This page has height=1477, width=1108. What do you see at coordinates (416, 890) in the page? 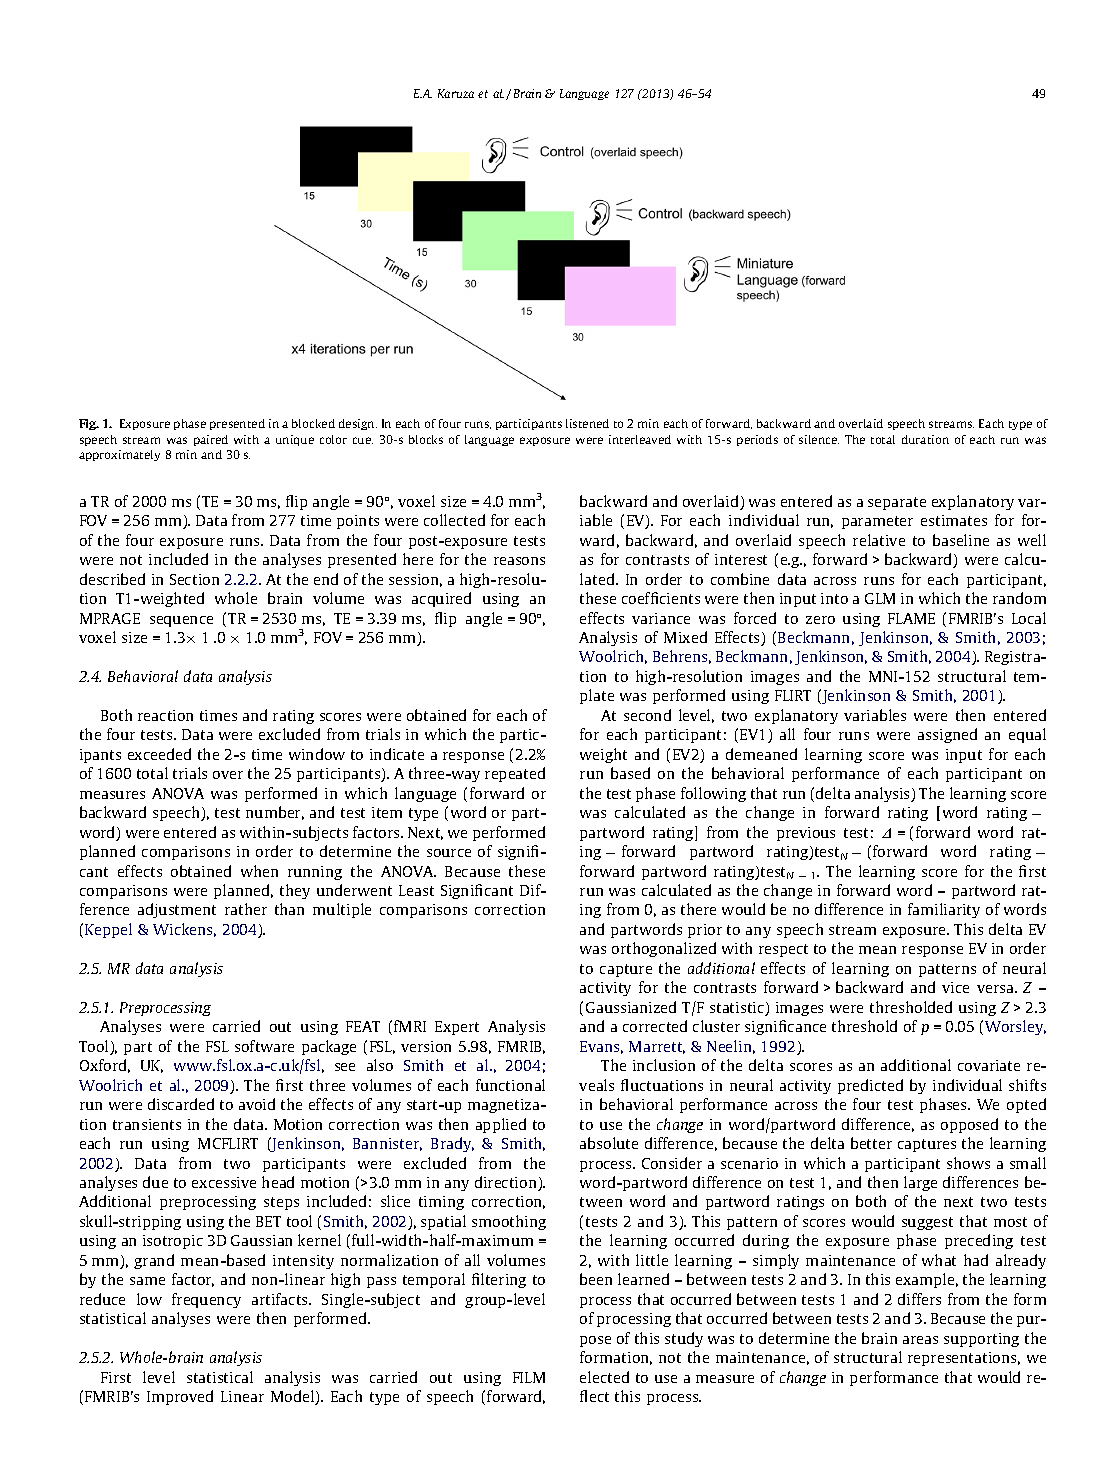
I see `Least` at bounding box center [416, 890].
